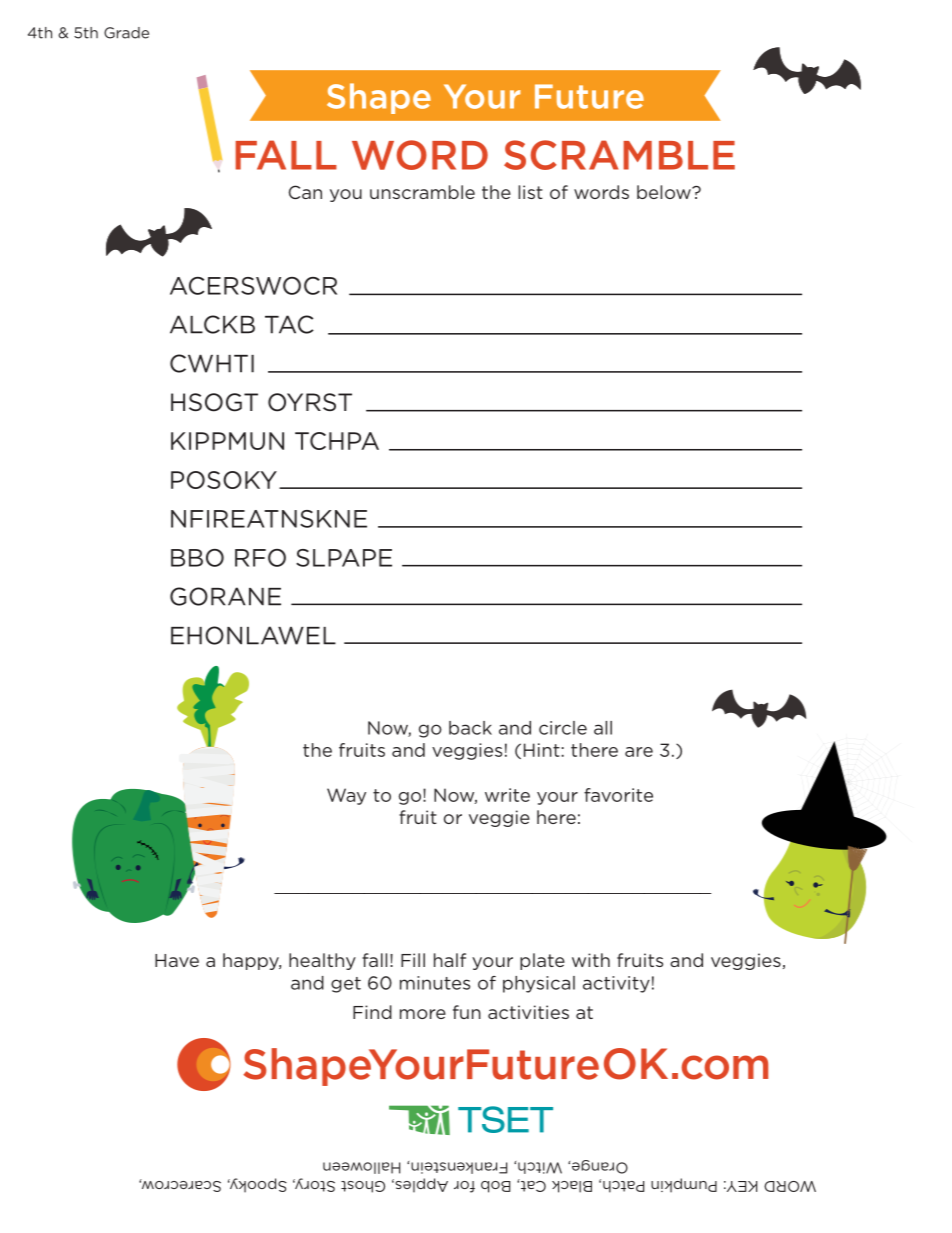 This screenshot has width=952, height=1233. What do you see at coordinates (470, 728) in the screenshot?
I see `back` at bounding box center [470, 728].
